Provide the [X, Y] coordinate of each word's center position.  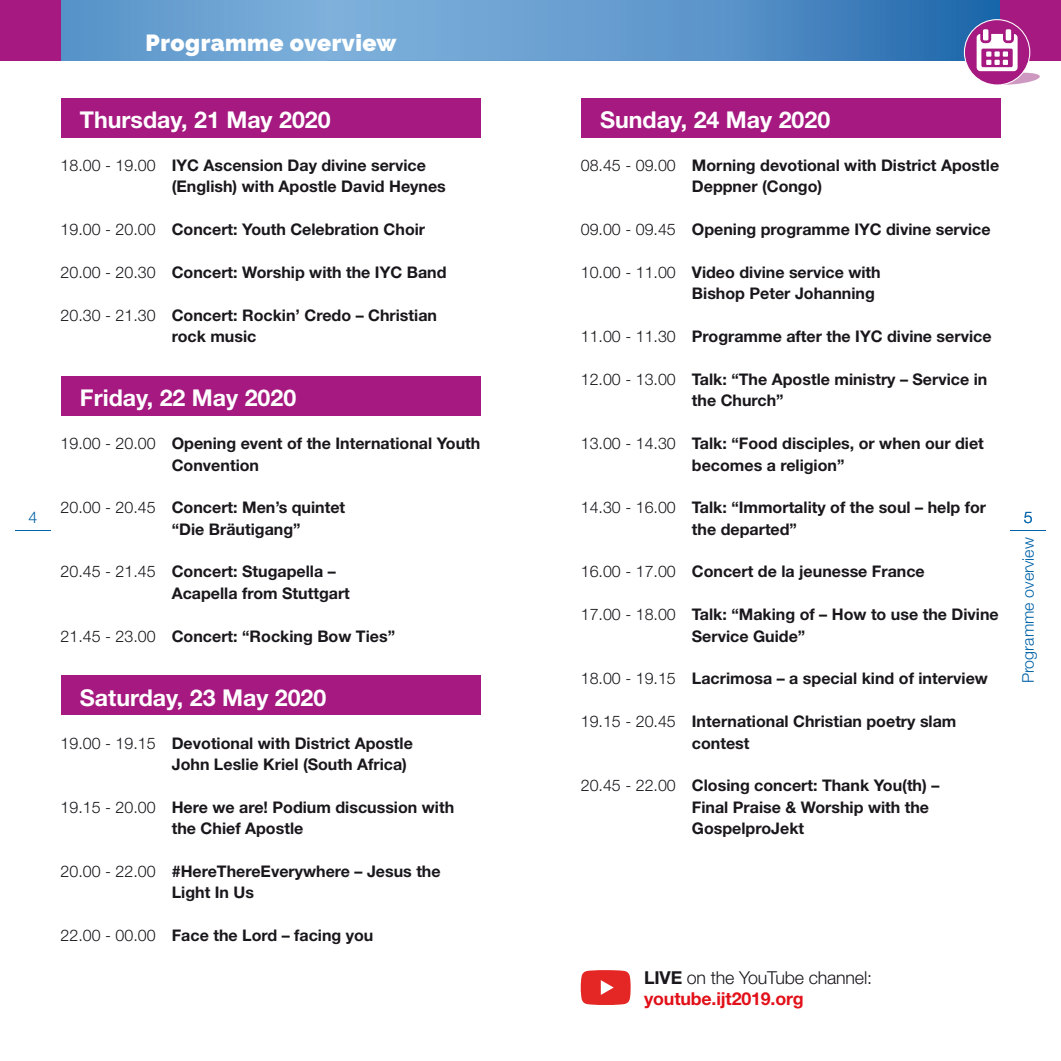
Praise [757, 807]
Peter [770, 293]
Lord [260, 935]
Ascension [242, 165]
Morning [723, 166]
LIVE [663, 977]
